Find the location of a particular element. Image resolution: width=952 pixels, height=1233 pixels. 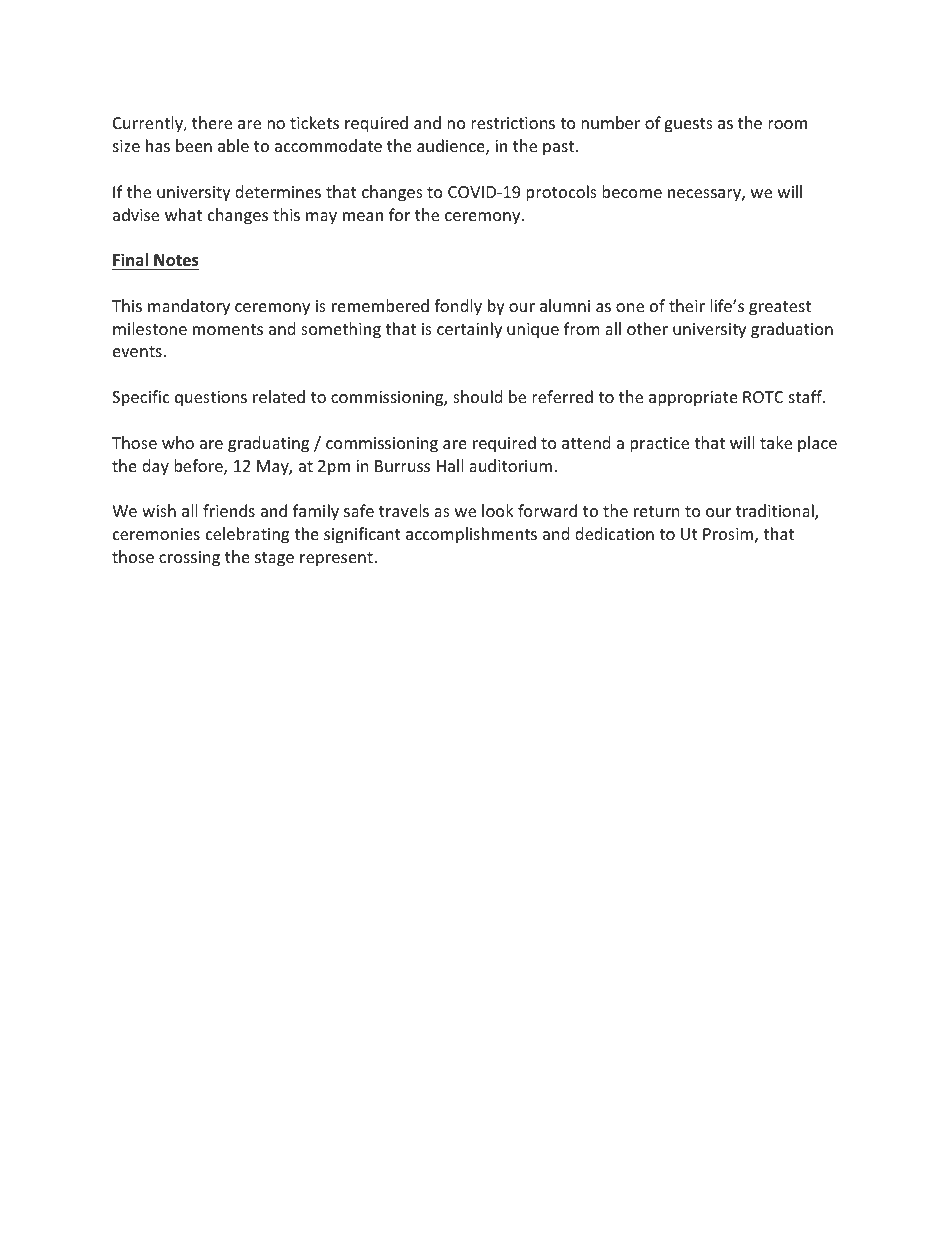

guests is located at coordinates (688, 125).
